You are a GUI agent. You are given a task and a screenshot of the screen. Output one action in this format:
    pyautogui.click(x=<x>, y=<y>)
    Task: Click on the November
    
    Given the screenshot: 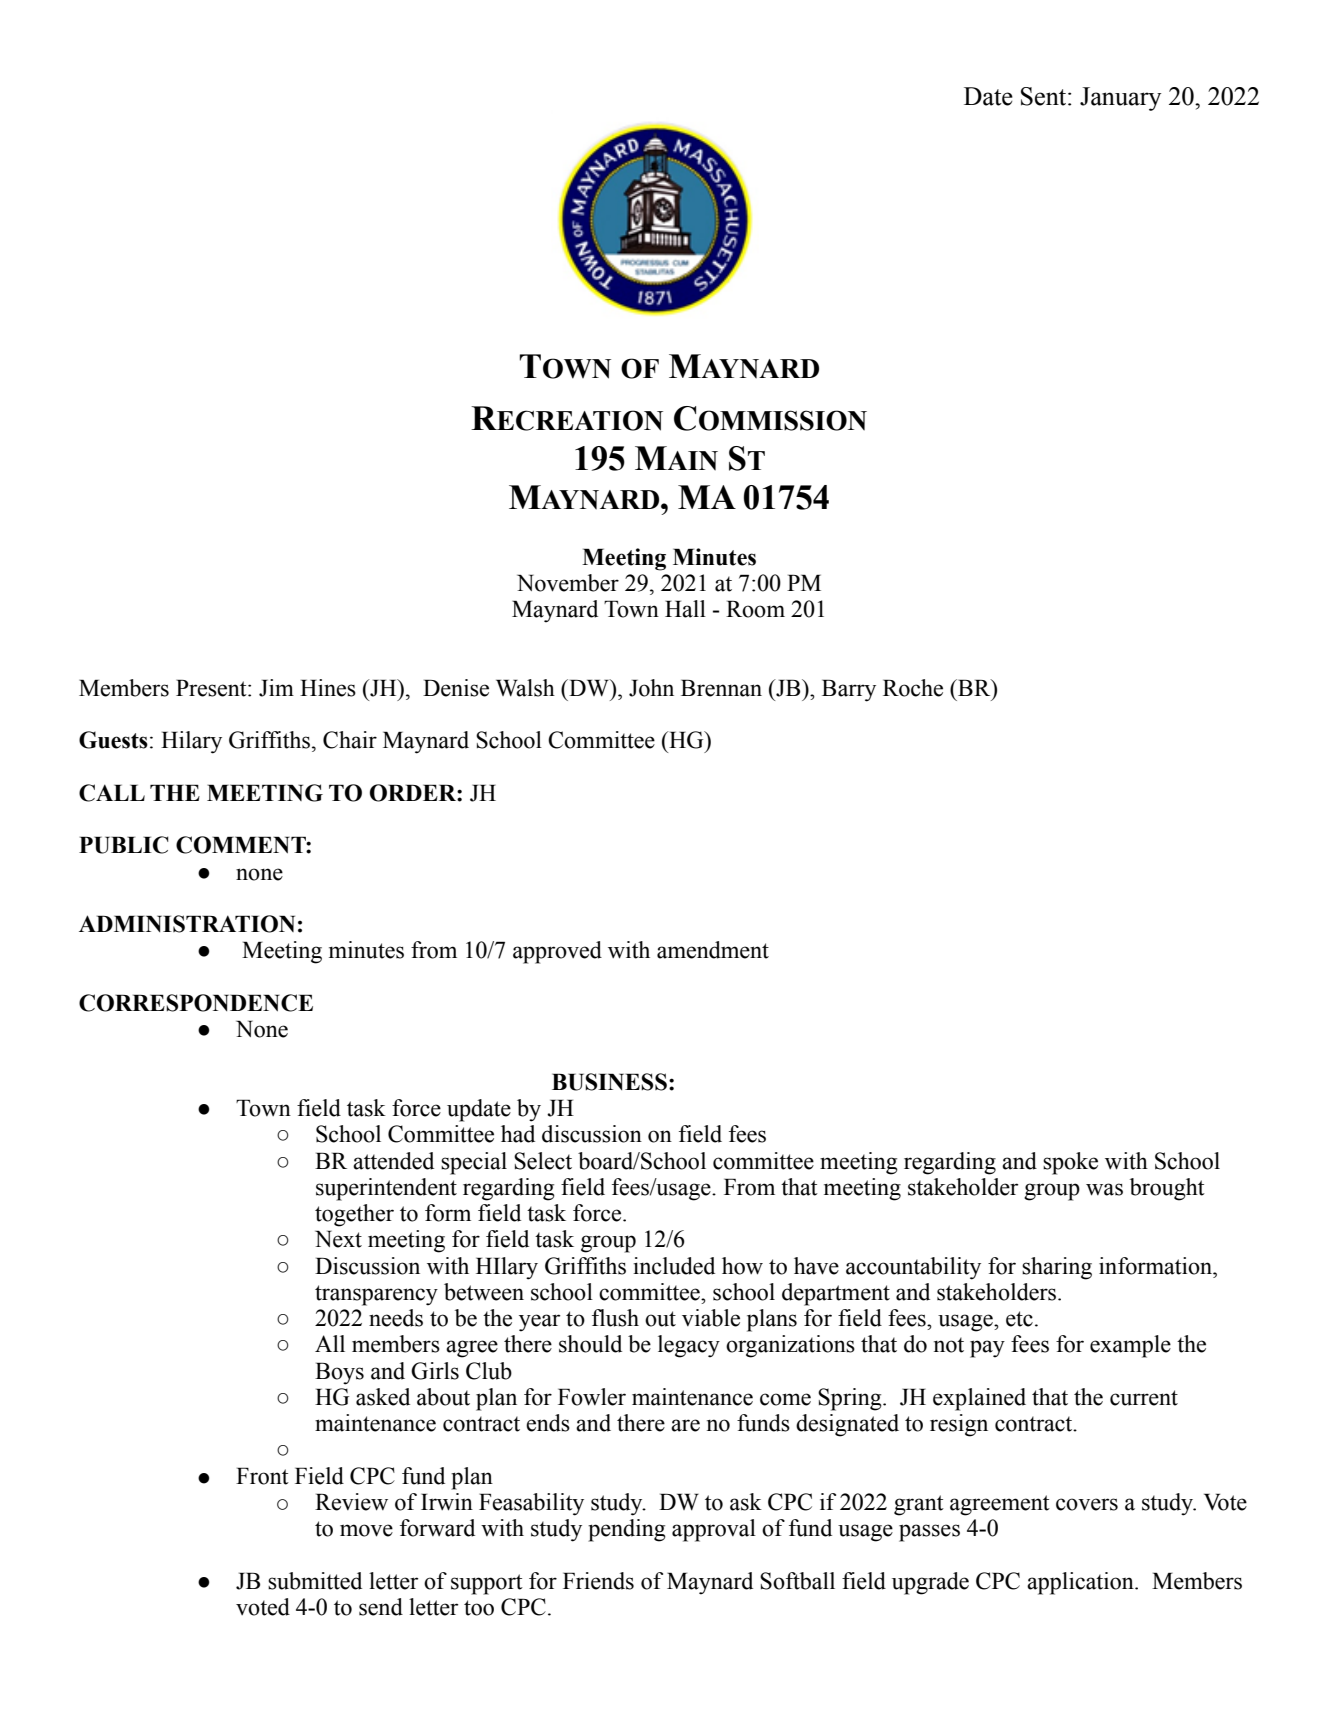 What is the action you would take?
    pyautogui.click(x=568, y=583)
